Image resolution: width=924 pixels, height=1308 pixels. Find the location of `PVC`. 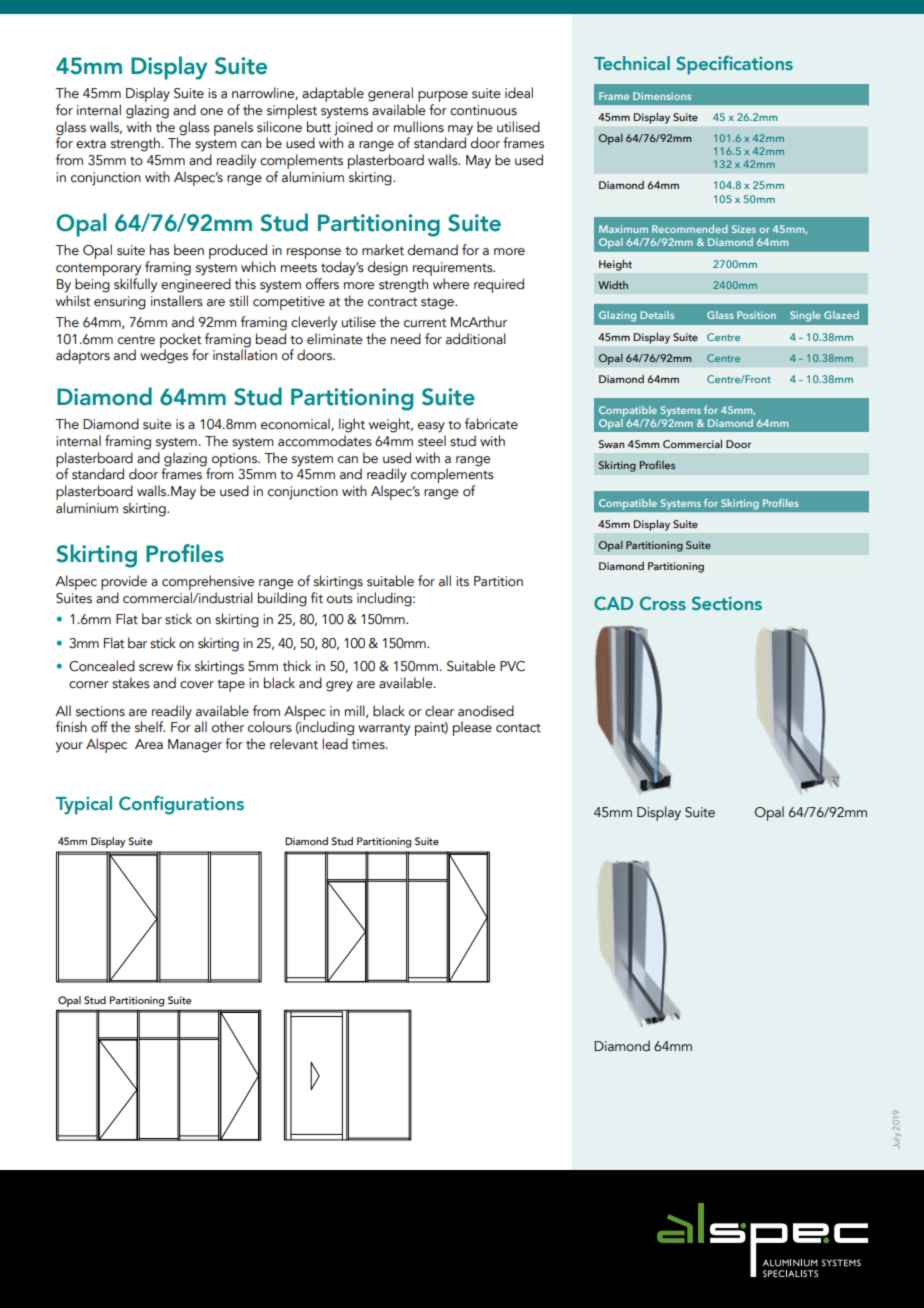

PVC is located at coordinates (512, 666).
